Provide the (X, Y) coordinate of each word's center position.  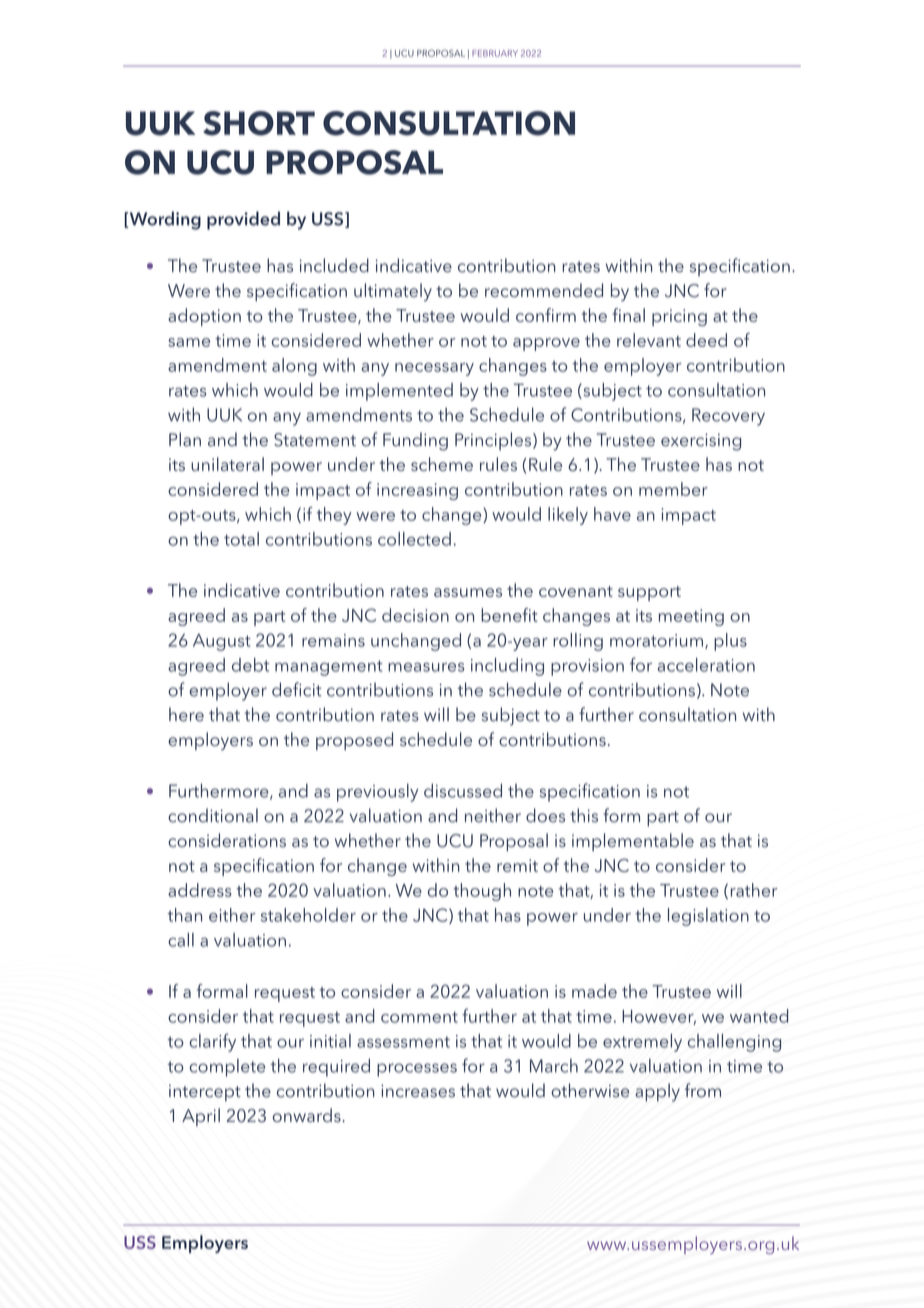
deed (706, 340)
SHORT (259, 123)
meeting (691, 617)
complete (227, 1068)
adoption (204, 317)
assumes (468, 592)
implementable (633, 842)
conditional (213, 815)
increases (418, 1091)
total (241, 539)
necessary (434, 369)
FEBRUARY (495, 53)
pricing (679, 317)
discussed (463, 790)
